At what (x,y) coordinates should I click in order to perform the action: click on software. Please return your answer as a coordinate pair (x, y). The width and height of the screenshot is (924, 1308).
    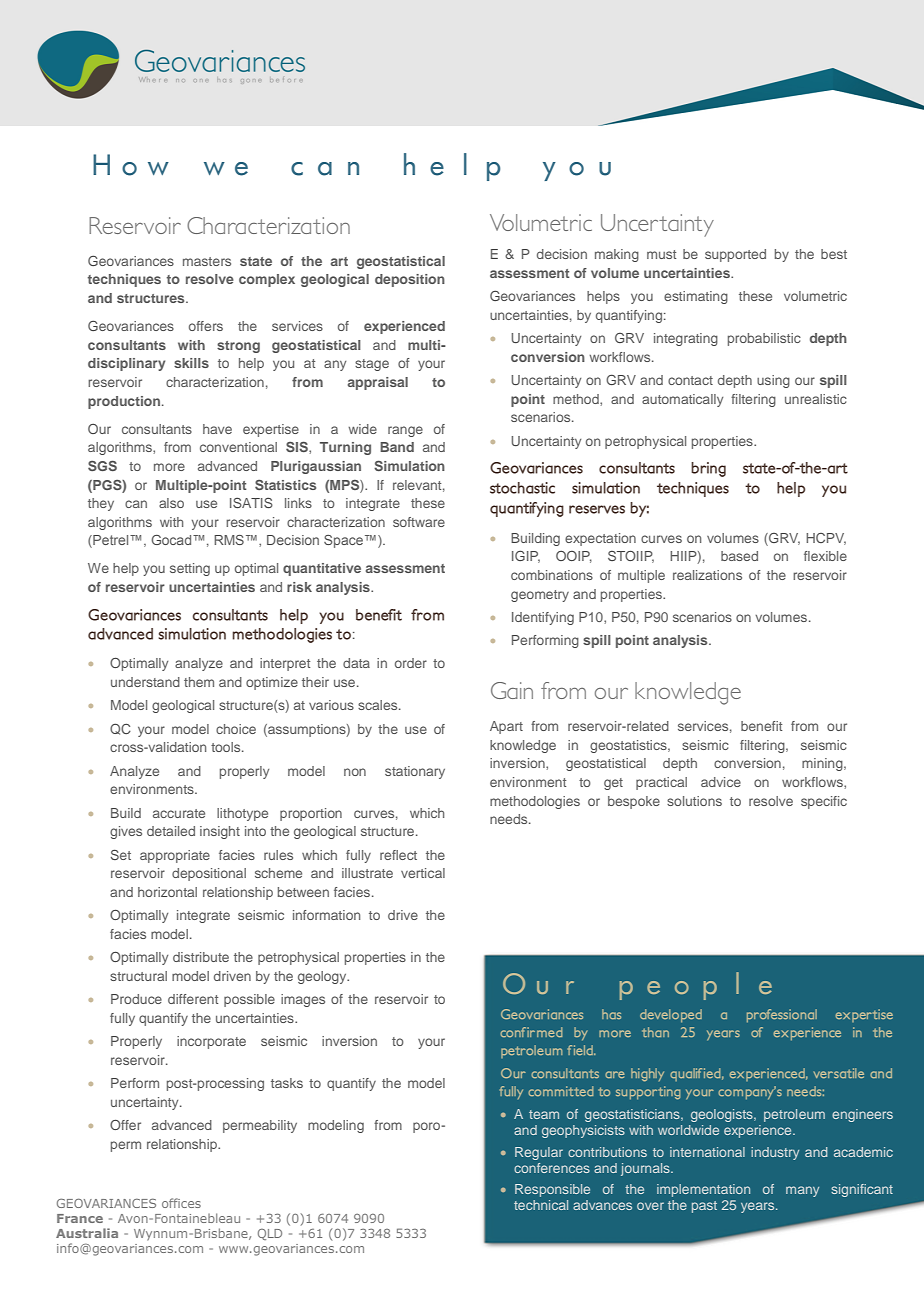
    Looking at the image, I should click on (419, 522).
